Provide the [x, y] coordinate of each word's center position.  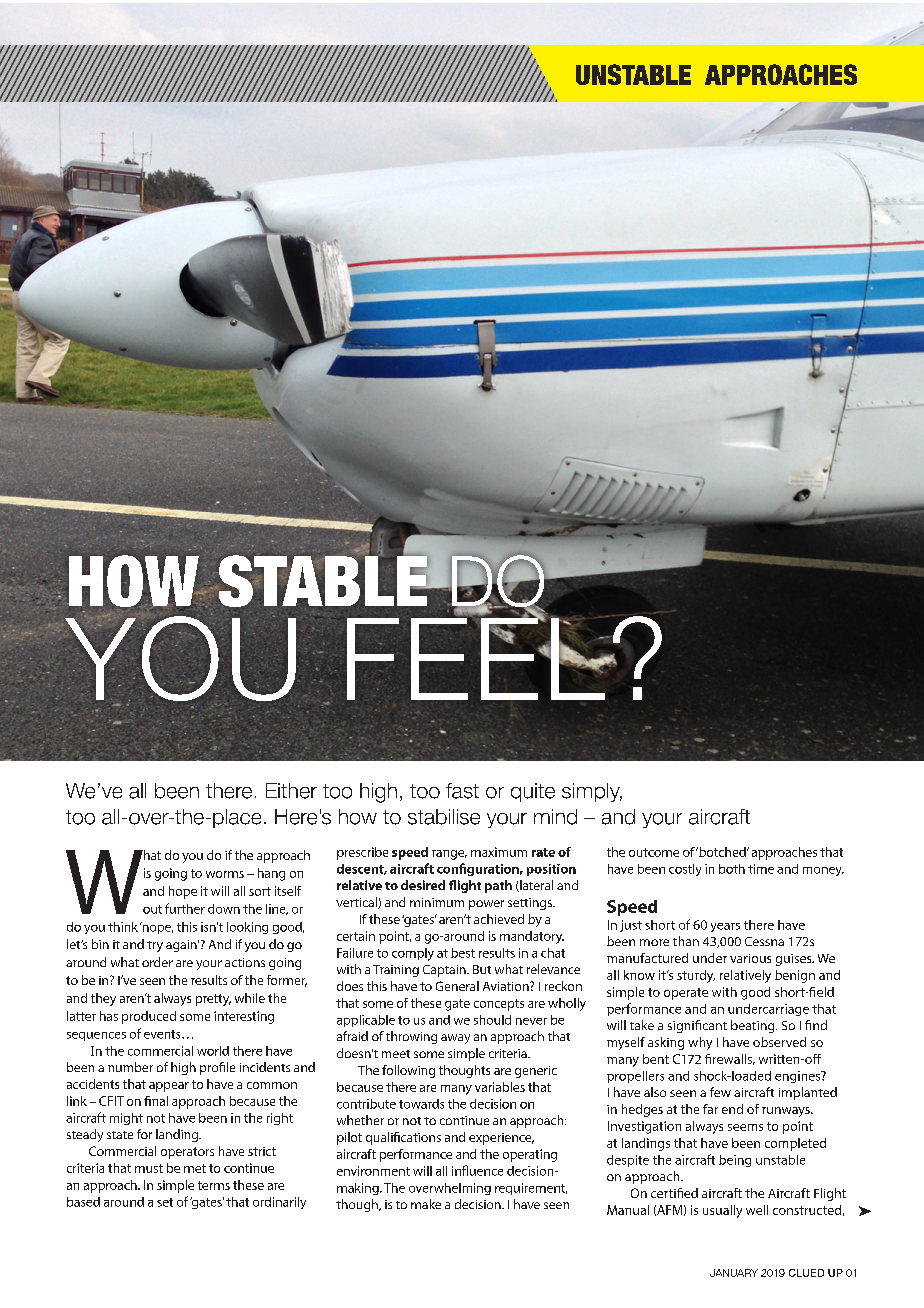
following [408, 1071]
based [83, 1202]
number [130, 1067]
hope [183, 892]
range [449, 855]
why [700, 1043]
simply [592, 792]
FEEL [477, 658]
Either [291, 791]
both [732, 869]
